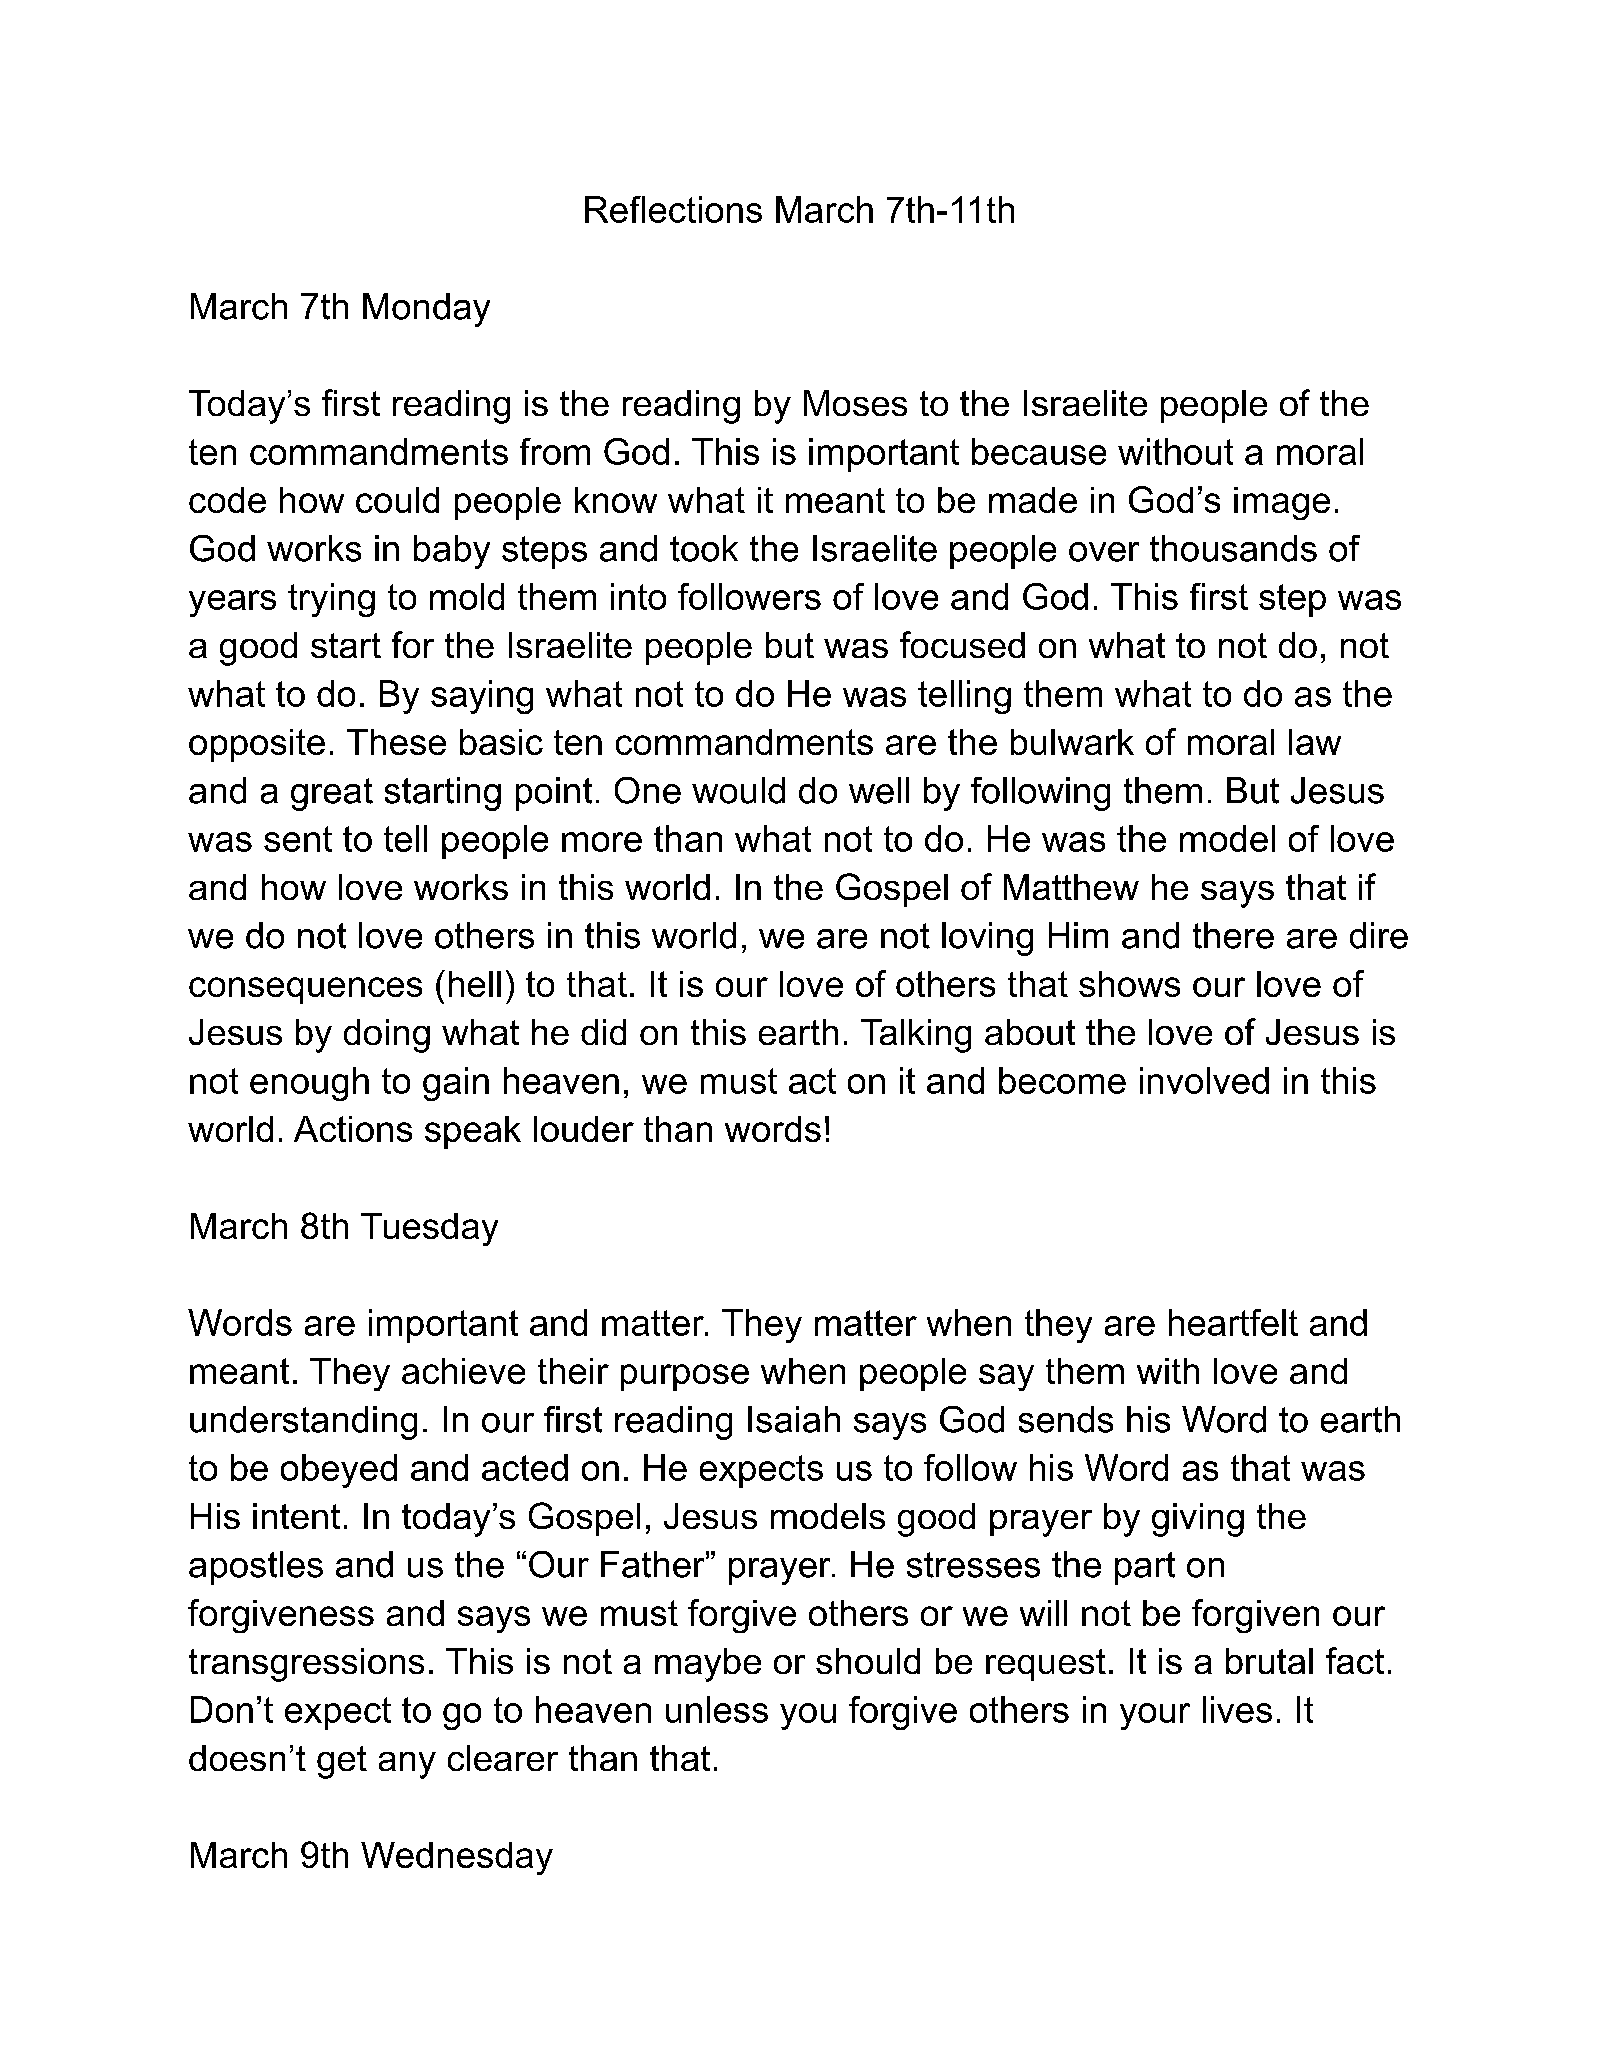 Image resolution: width=1599 pixels, height=2070 pixels. What do you see at coordinates (673, 209) in the screenshot?
I see `Reflections` at bounding box center [673, 209].
